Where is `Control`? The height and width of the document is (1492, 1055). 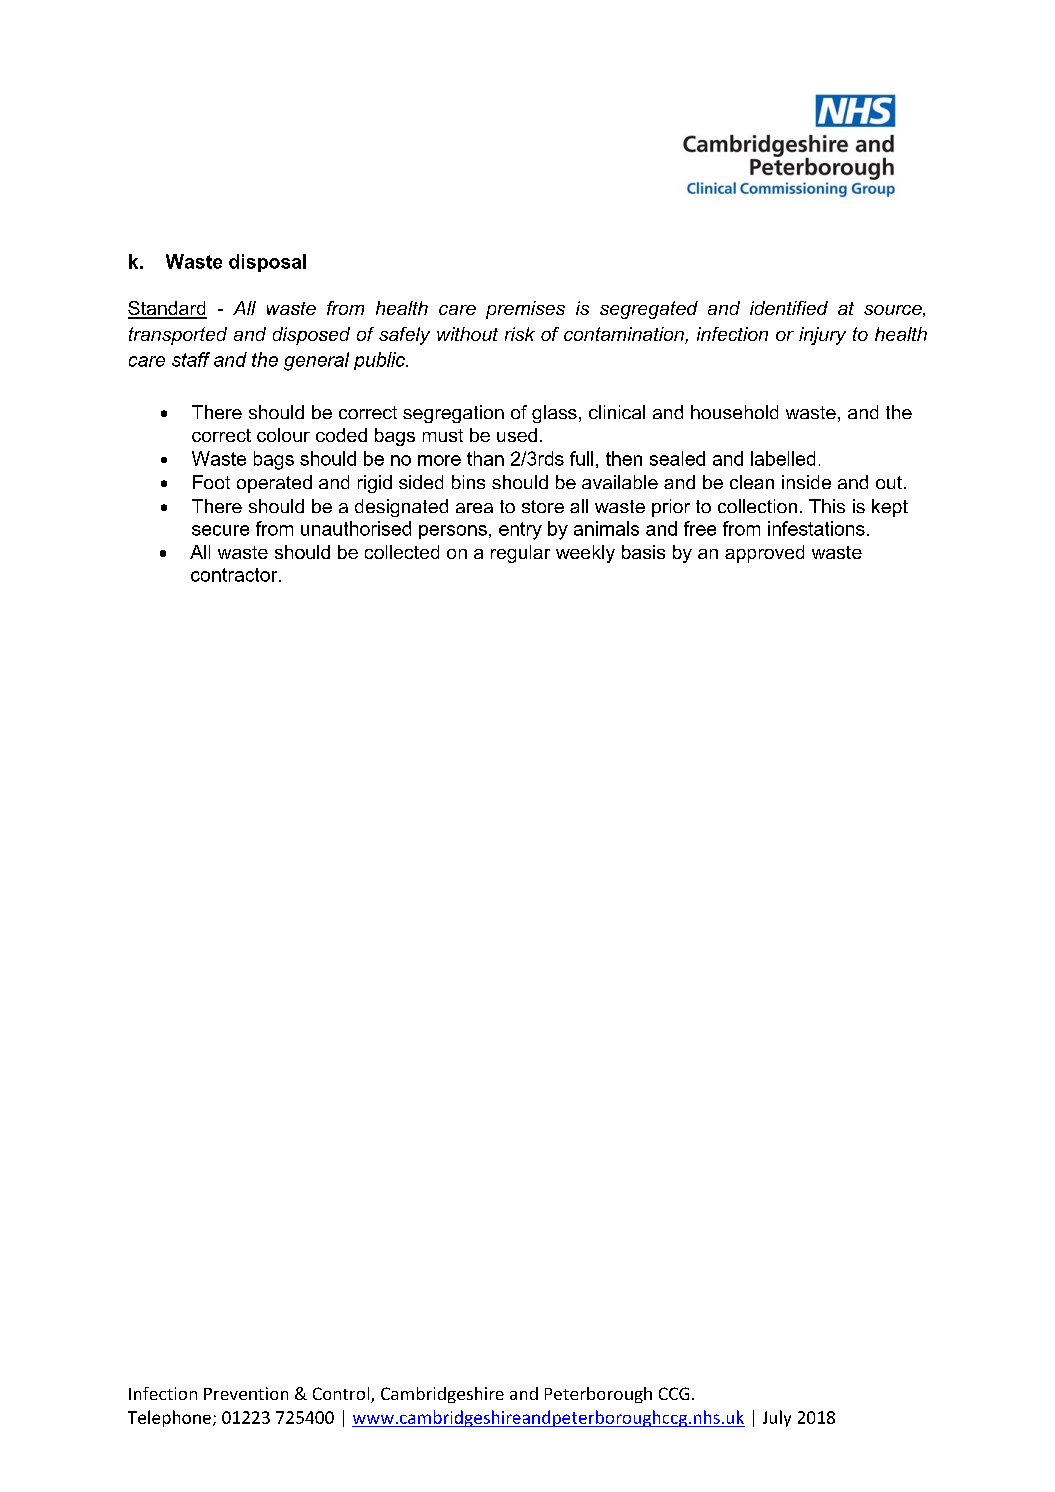
Control is located at coordinates (342, 1395).
